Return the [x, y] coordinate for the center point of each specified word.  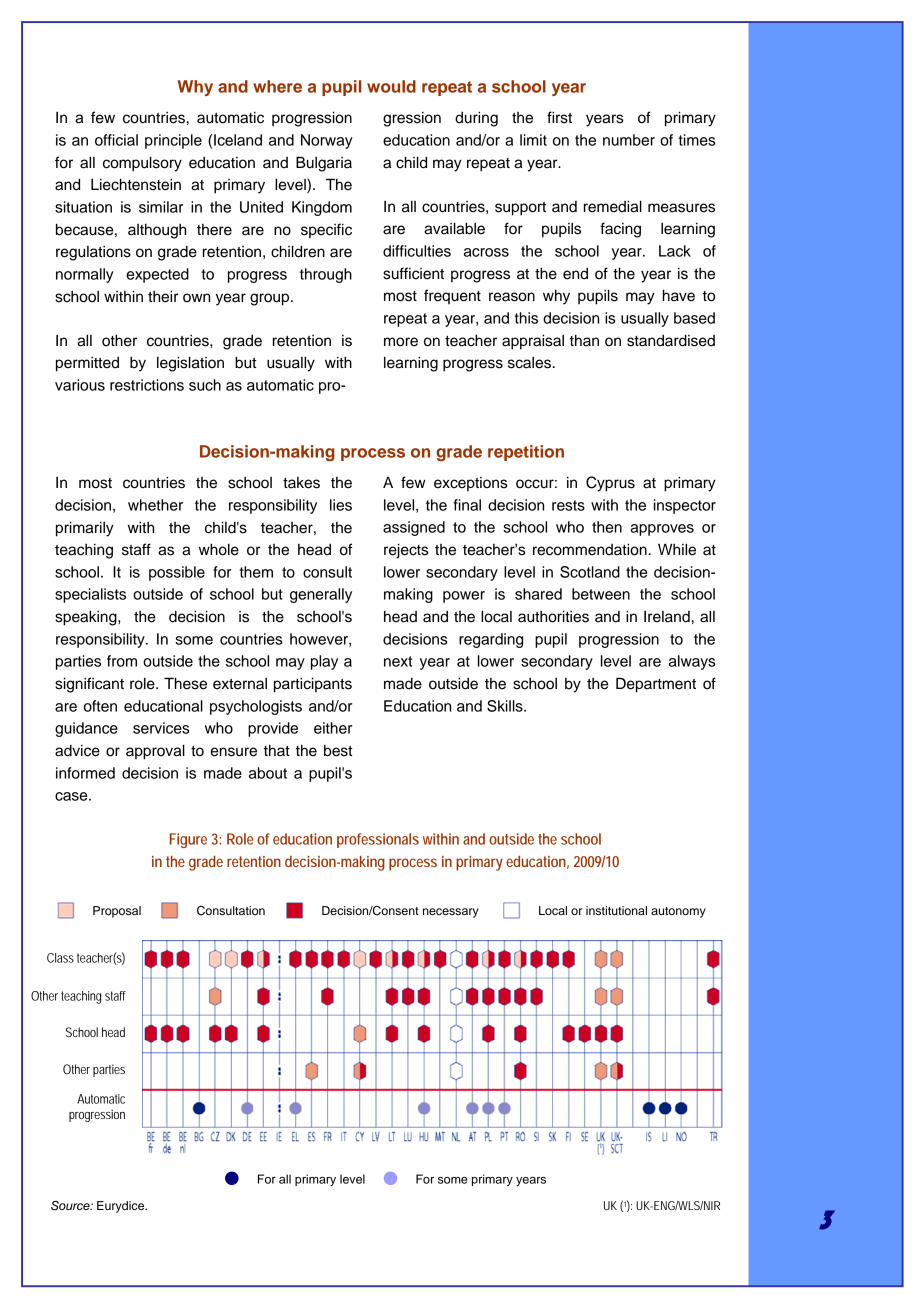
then [607, 527]
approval [155, 752]
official [116, 140]
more [401, 342]
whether [155, 505]
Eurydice [122, 1207]
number [629, 140]
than [584, 341]
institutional [616, 910]
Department [656, 685]
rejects [406, 551]
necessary [451, 913]
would [391, 86]
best [338, 751]
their [163, 297]
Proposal [117, 912]
